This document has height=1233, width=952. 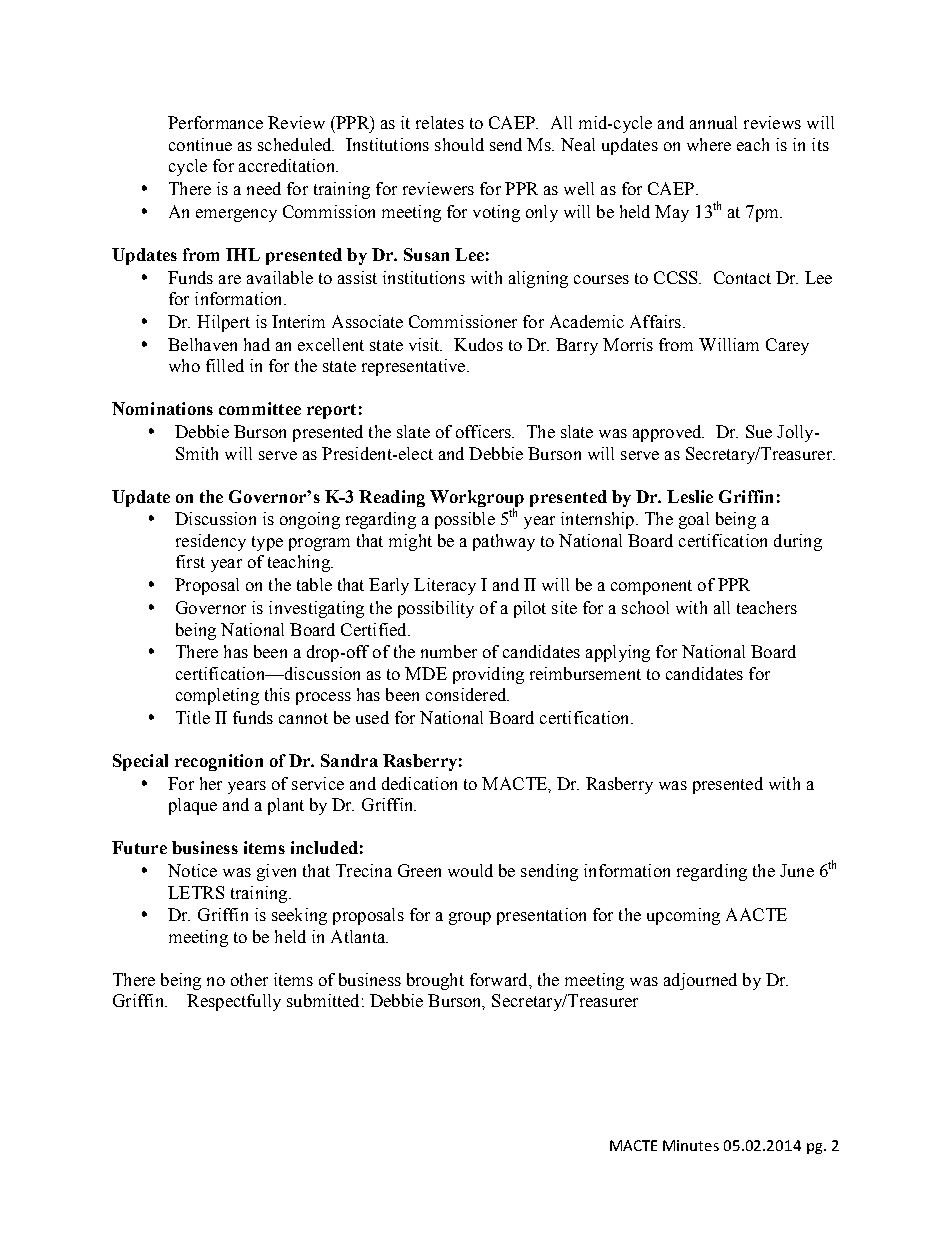 I want to click on forward, so click(x=500, y=979).
